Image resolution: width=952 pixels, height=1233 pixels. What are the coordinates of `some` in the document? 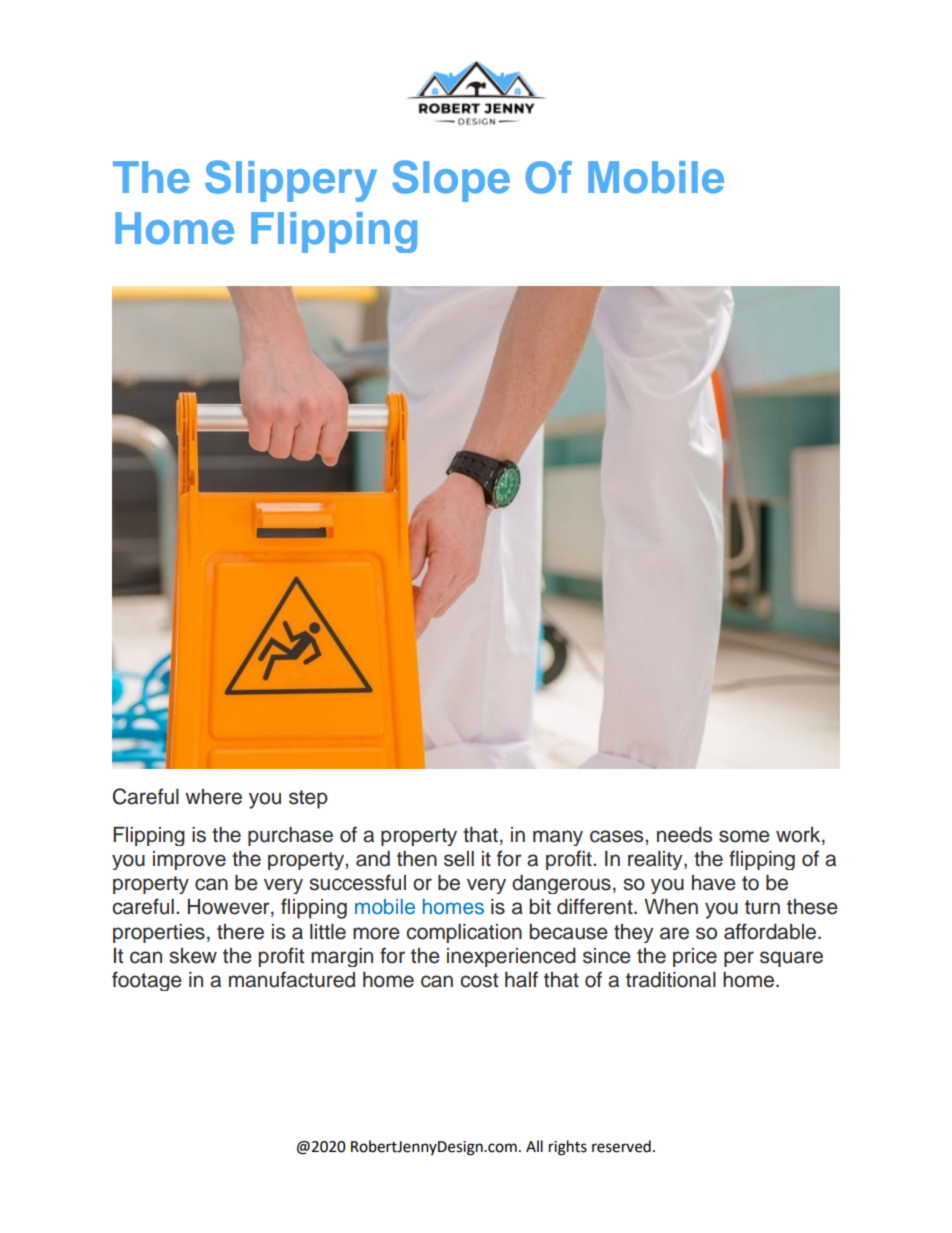 It's located at (744, 836).
